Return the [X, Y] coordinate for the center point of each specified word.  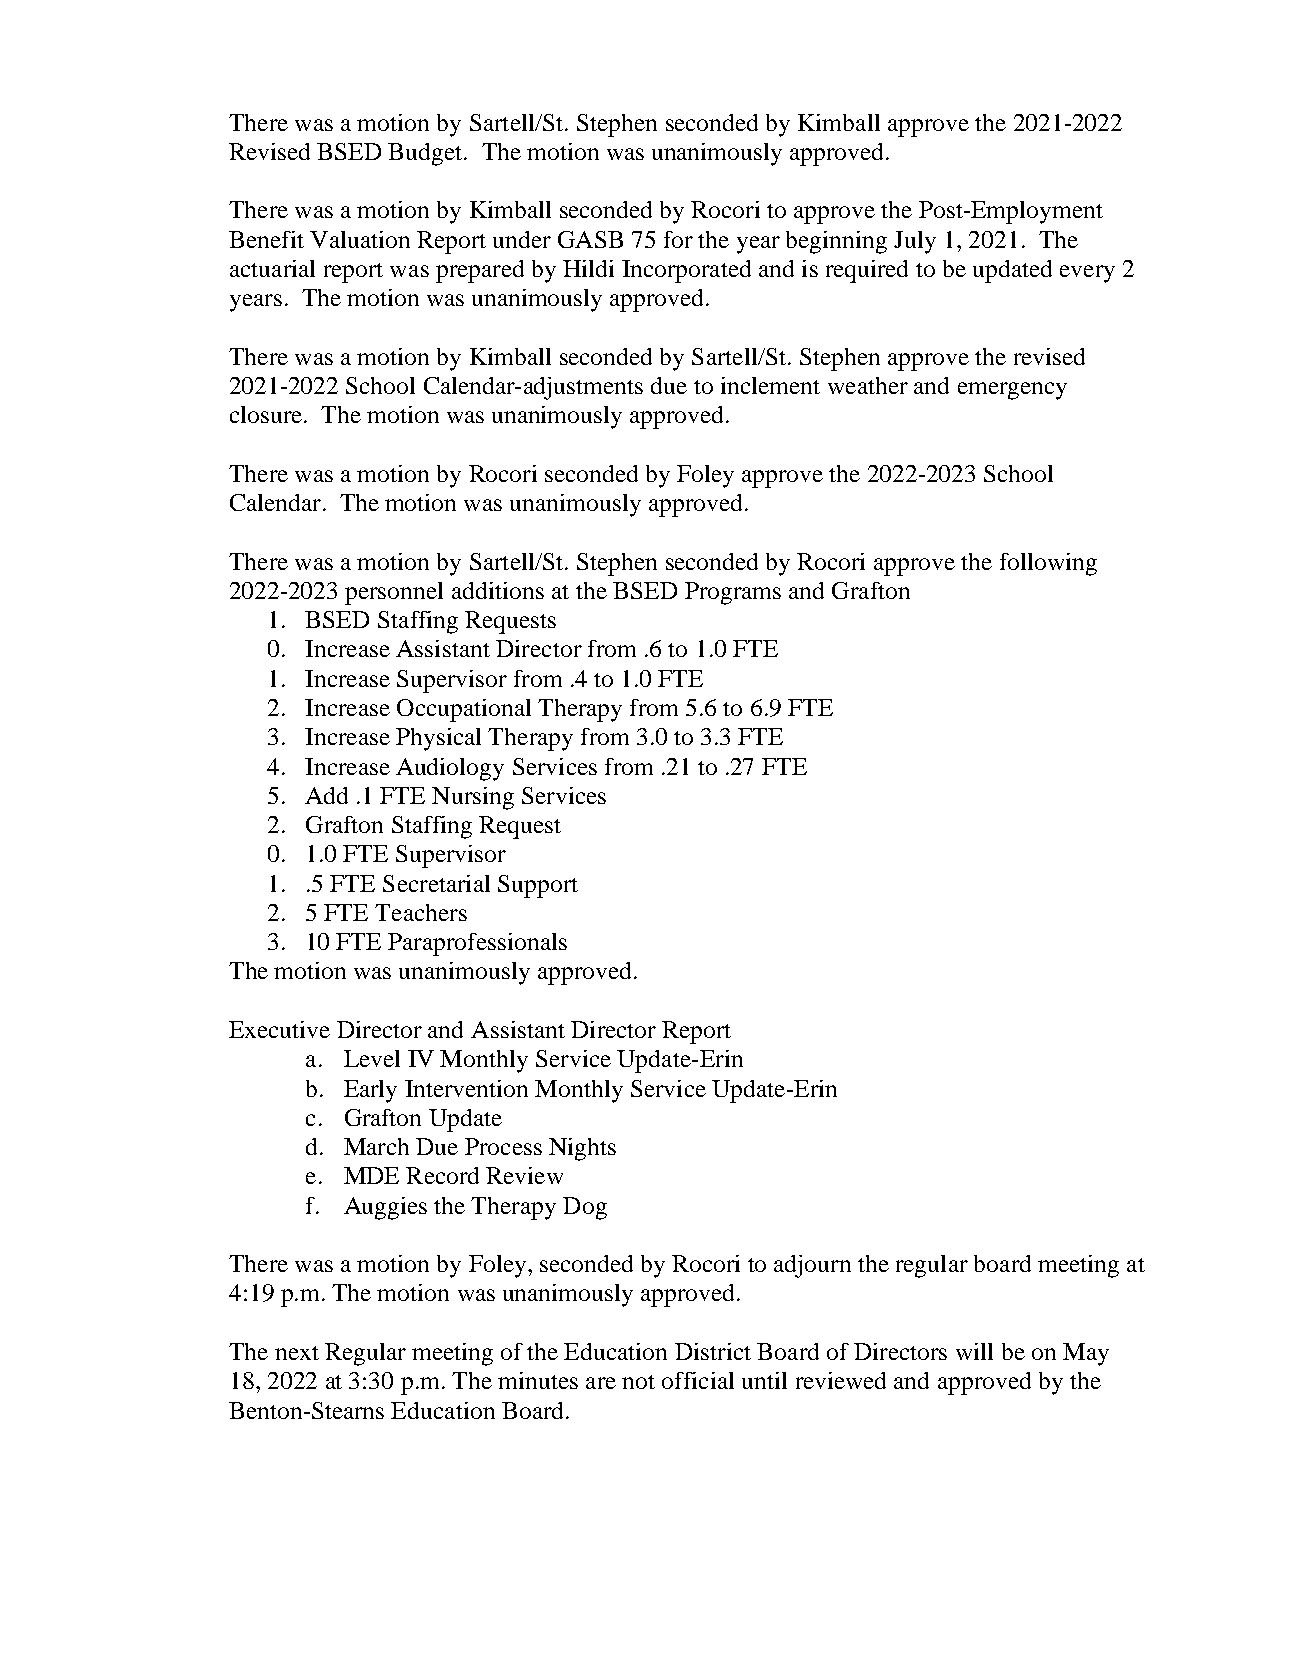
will [974, 1351]
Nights [582, 1149]
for [678, 239]
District [713, 1351]
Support [538, 886]
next [297, 1353]
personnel [394, 593]
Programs [733, 593]
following [1048, 564]
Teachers [421, 912]
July [915, 242]
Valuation [360, 239]
